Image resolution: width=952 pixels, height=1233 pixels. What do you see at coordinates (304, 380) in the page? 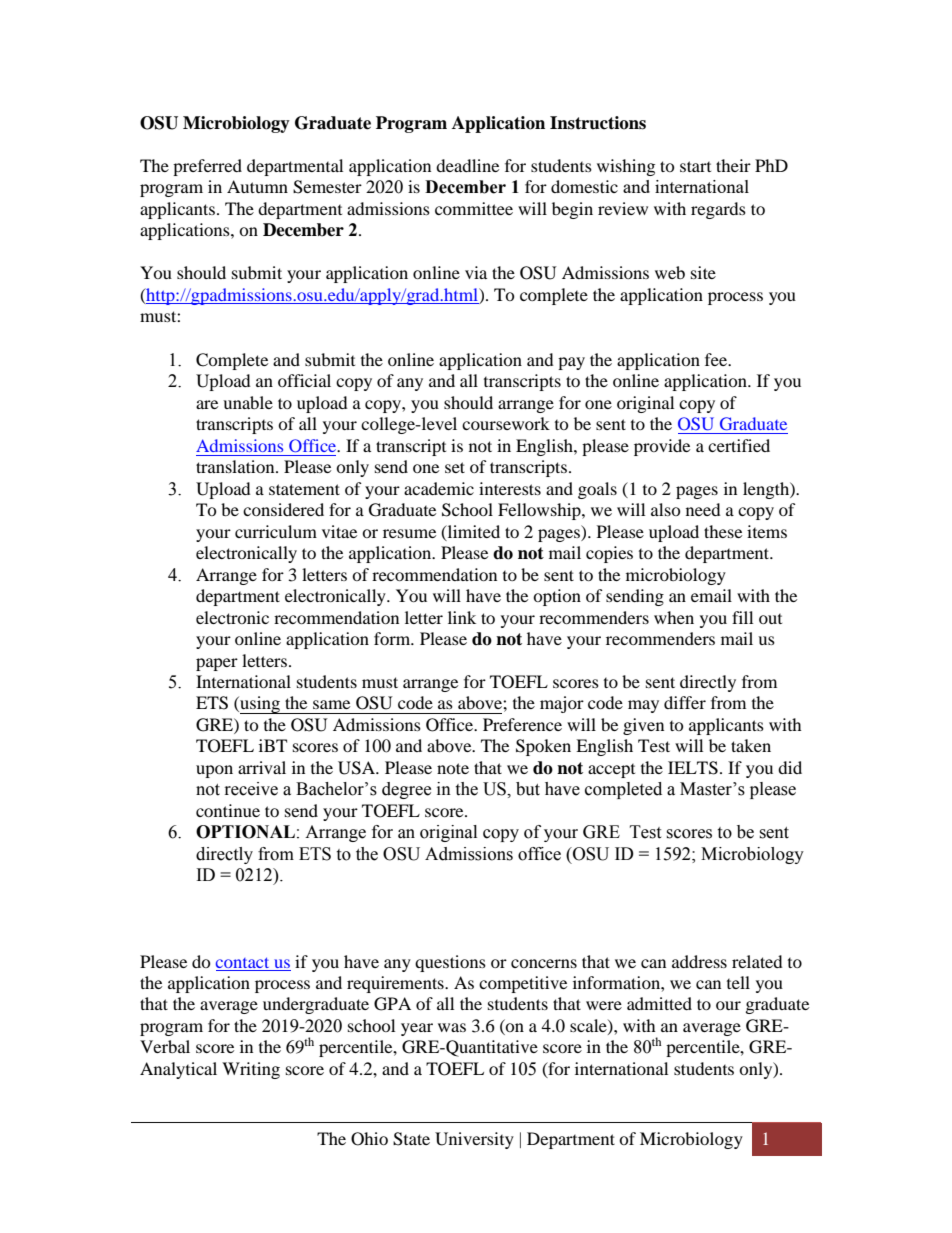
I see `official` at bounding box center [304, 380].
